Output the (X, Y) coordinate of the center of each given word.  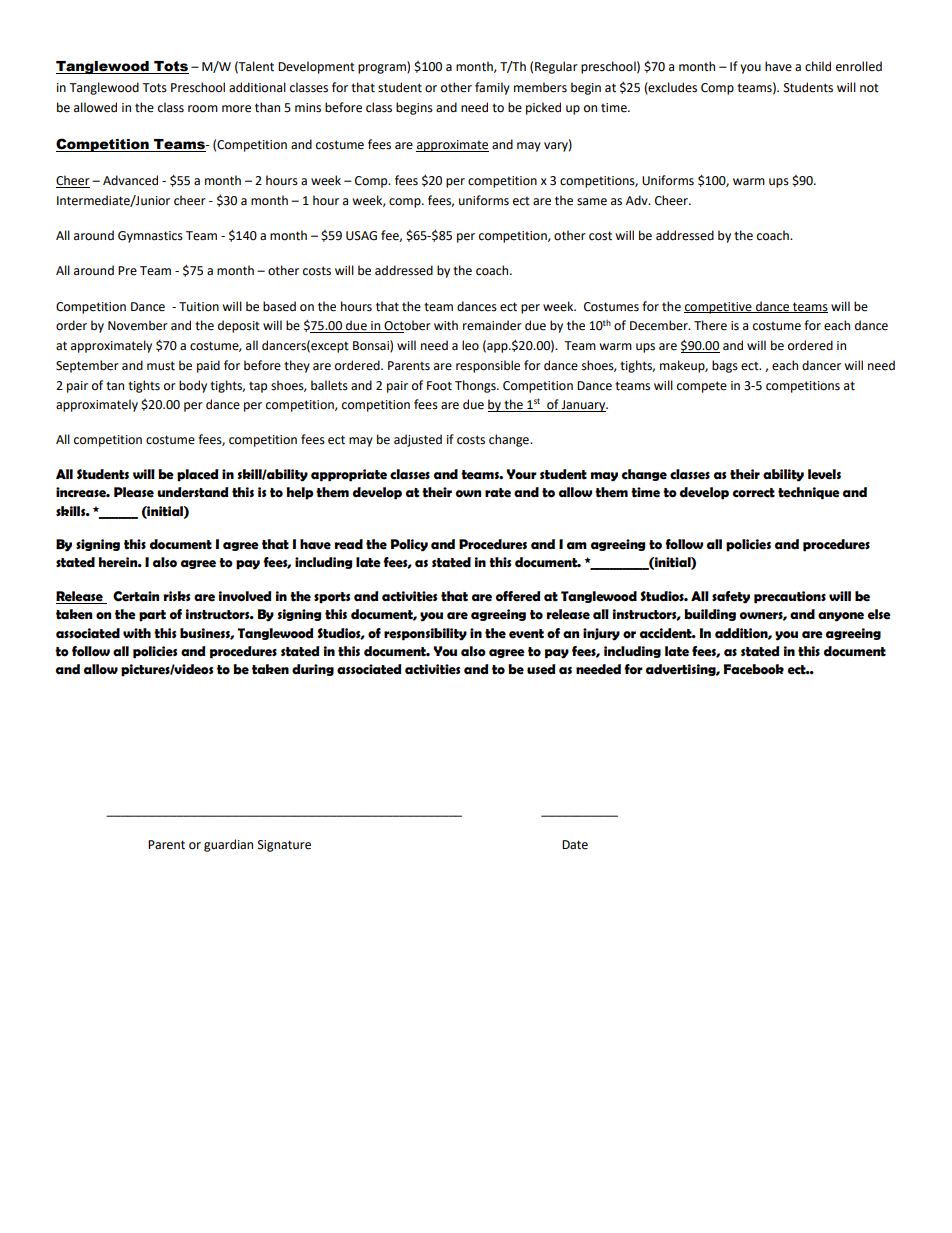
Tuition (199, 307)
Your (521, 474)
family (492, 88)
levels (824, 474)
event (526, 634)
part (152, 616)
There (710, 325)
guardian (228, 845)
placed (197, 475)
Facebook (754, 669)
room (203, 109)
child (818, 66)
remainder (492, 325)
